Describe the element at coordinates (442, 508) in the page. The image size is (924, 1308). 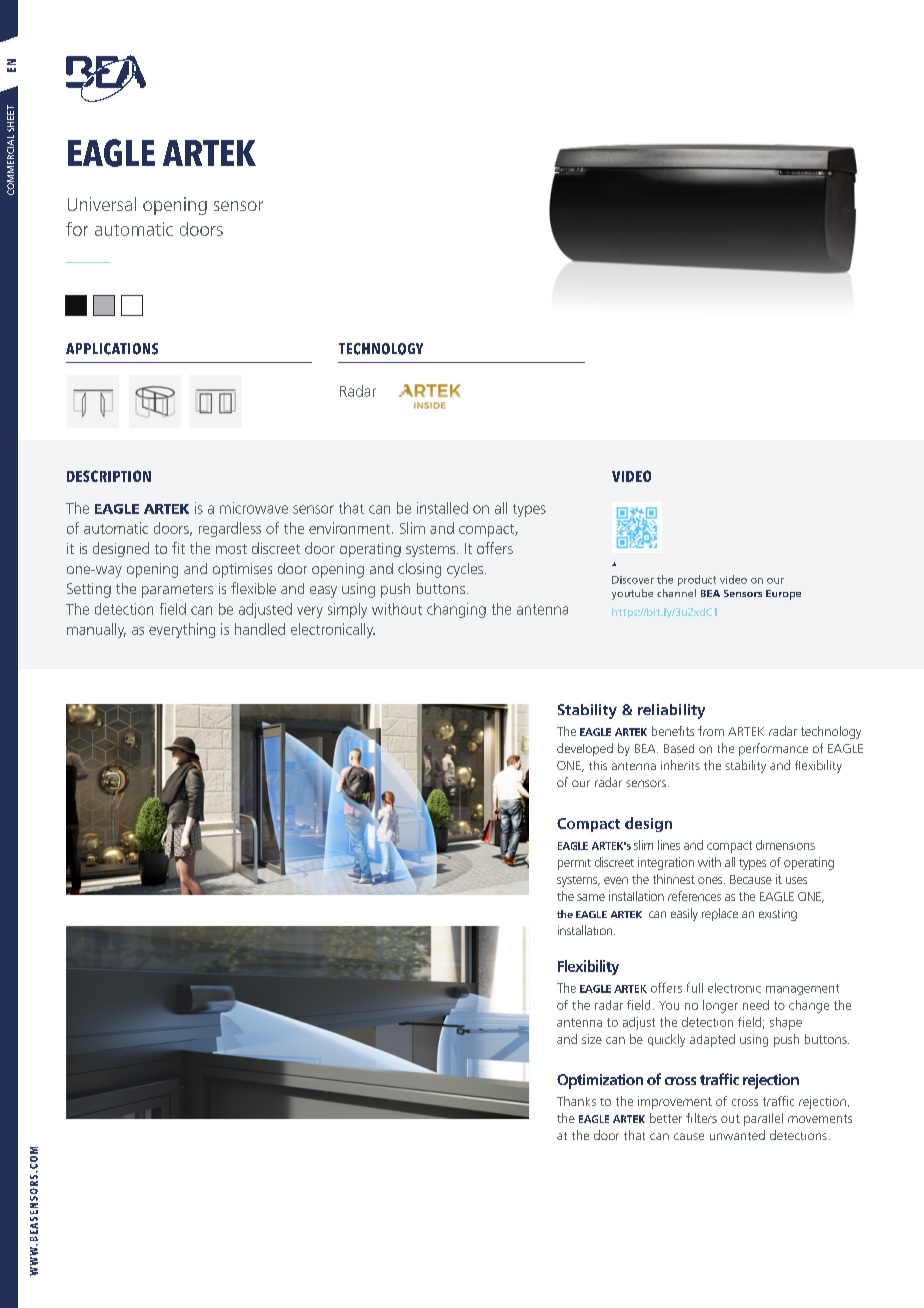
I see `installed` at that location.
